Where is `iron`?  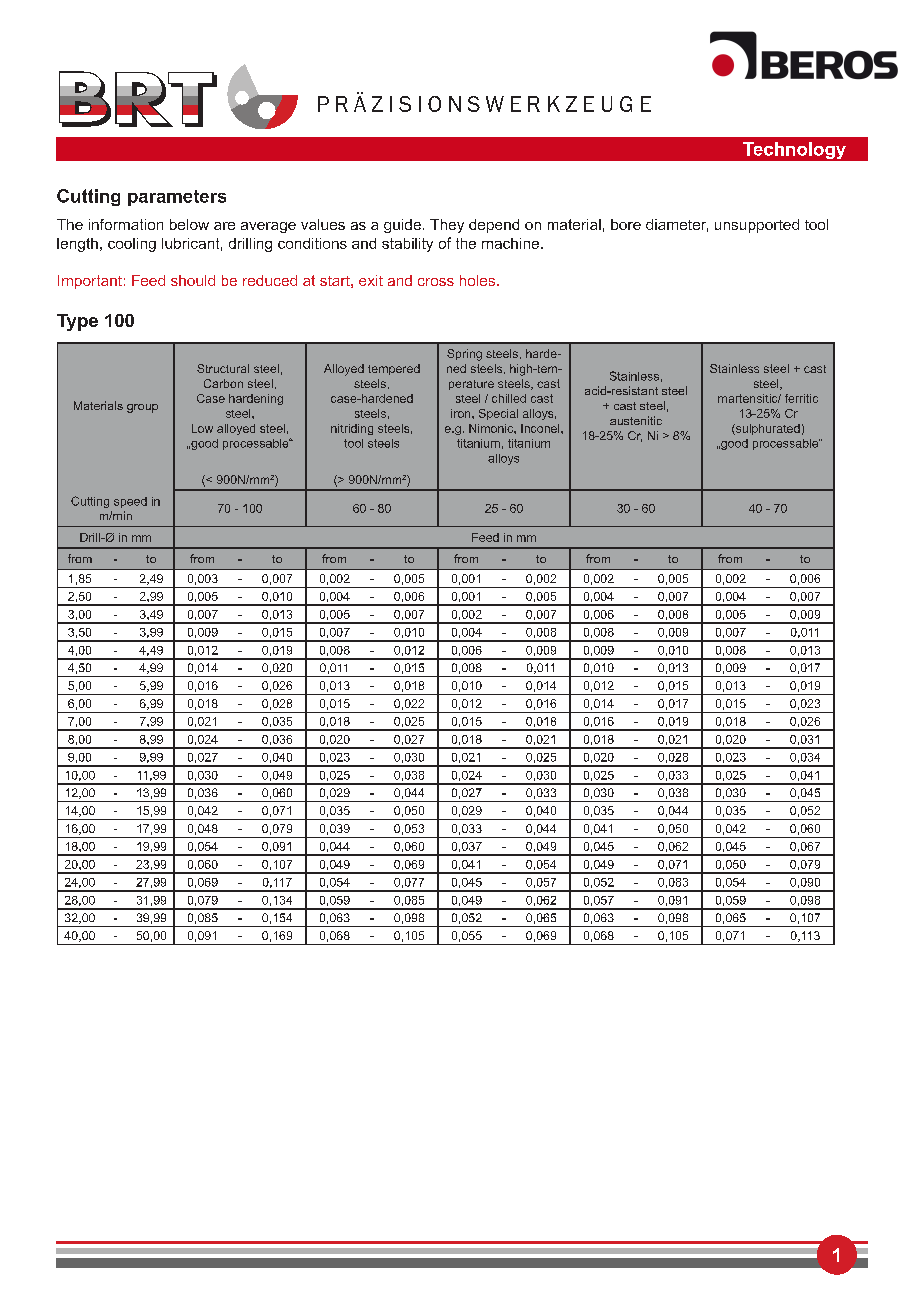 iron is located at coordinates (462, 413).
